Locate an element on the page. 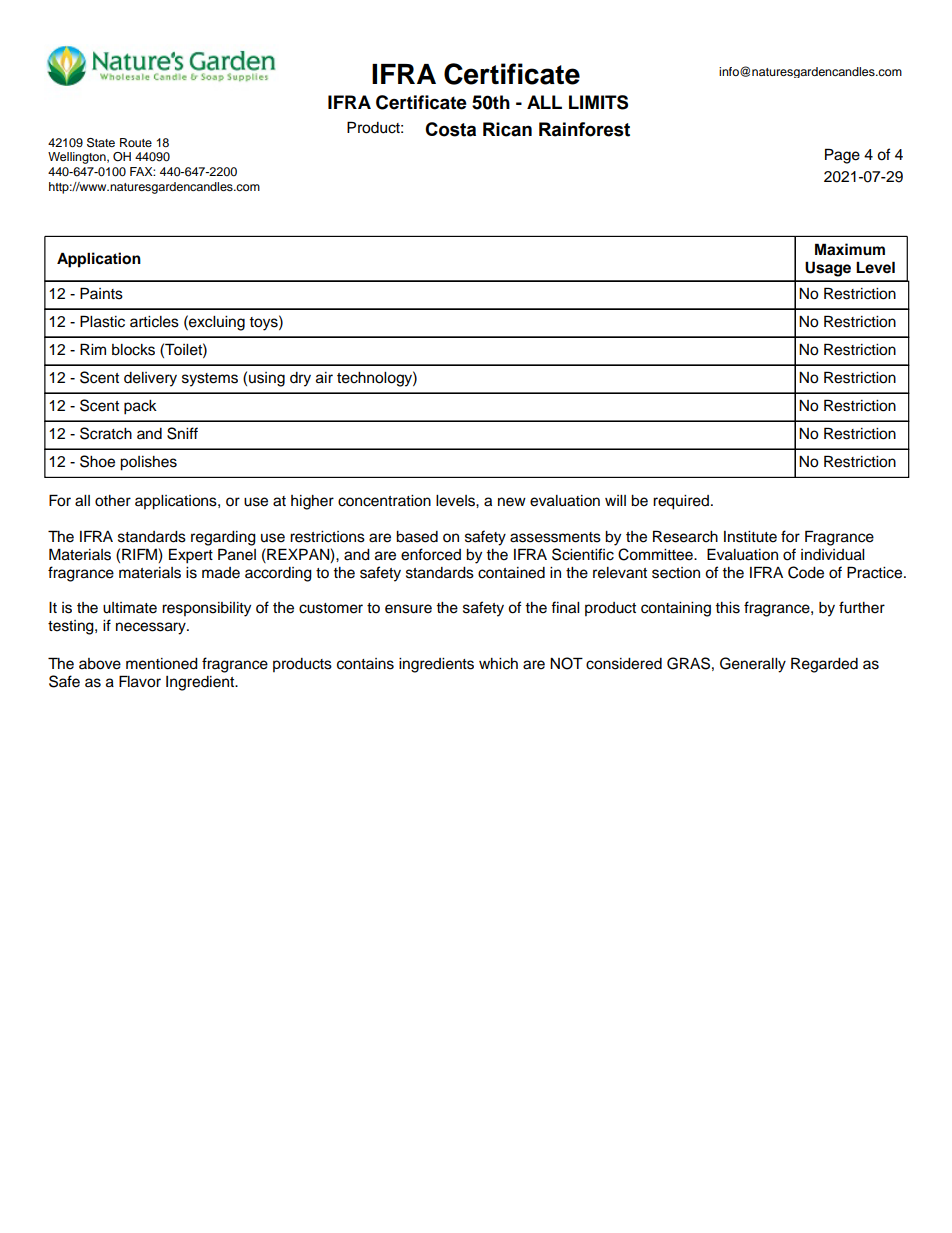 Image resolution: width=952 pixels, height=1233 pixels. air is located at coordinates (324, 378).
